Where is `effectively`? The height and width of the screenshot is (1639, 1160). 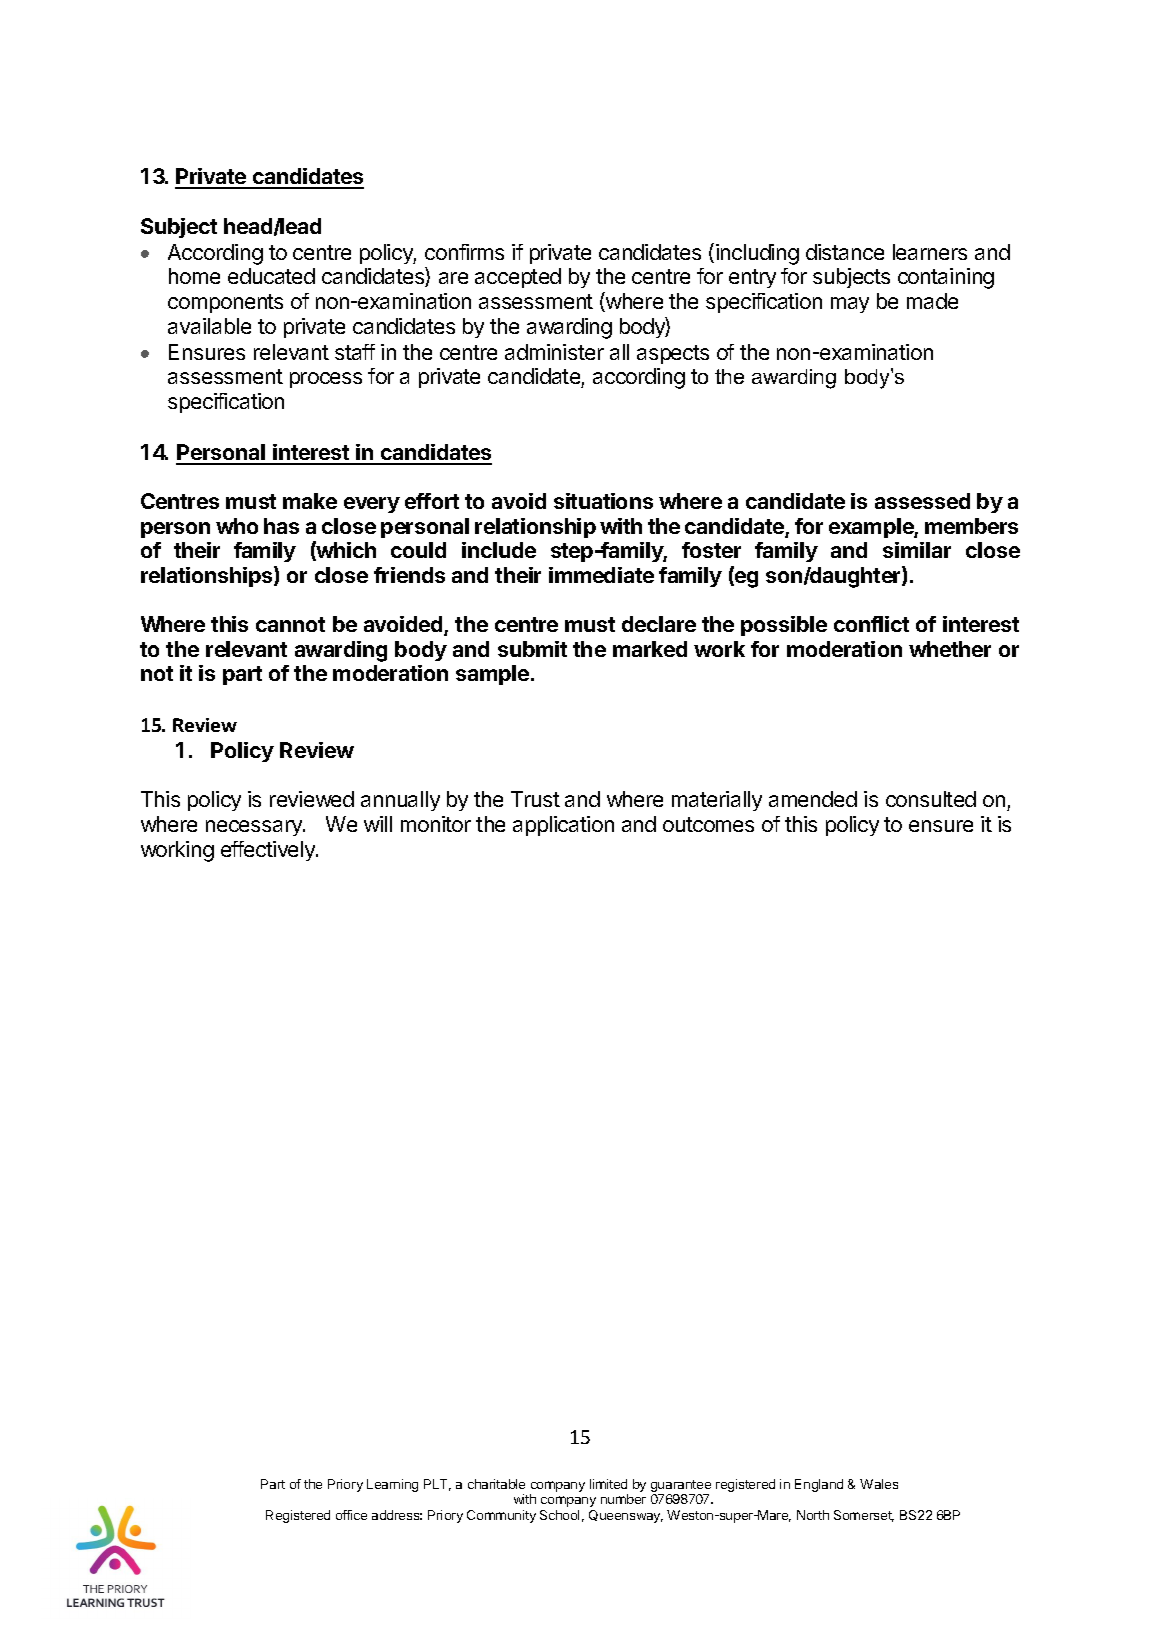
effectively is located at coordinates (269, 851).
